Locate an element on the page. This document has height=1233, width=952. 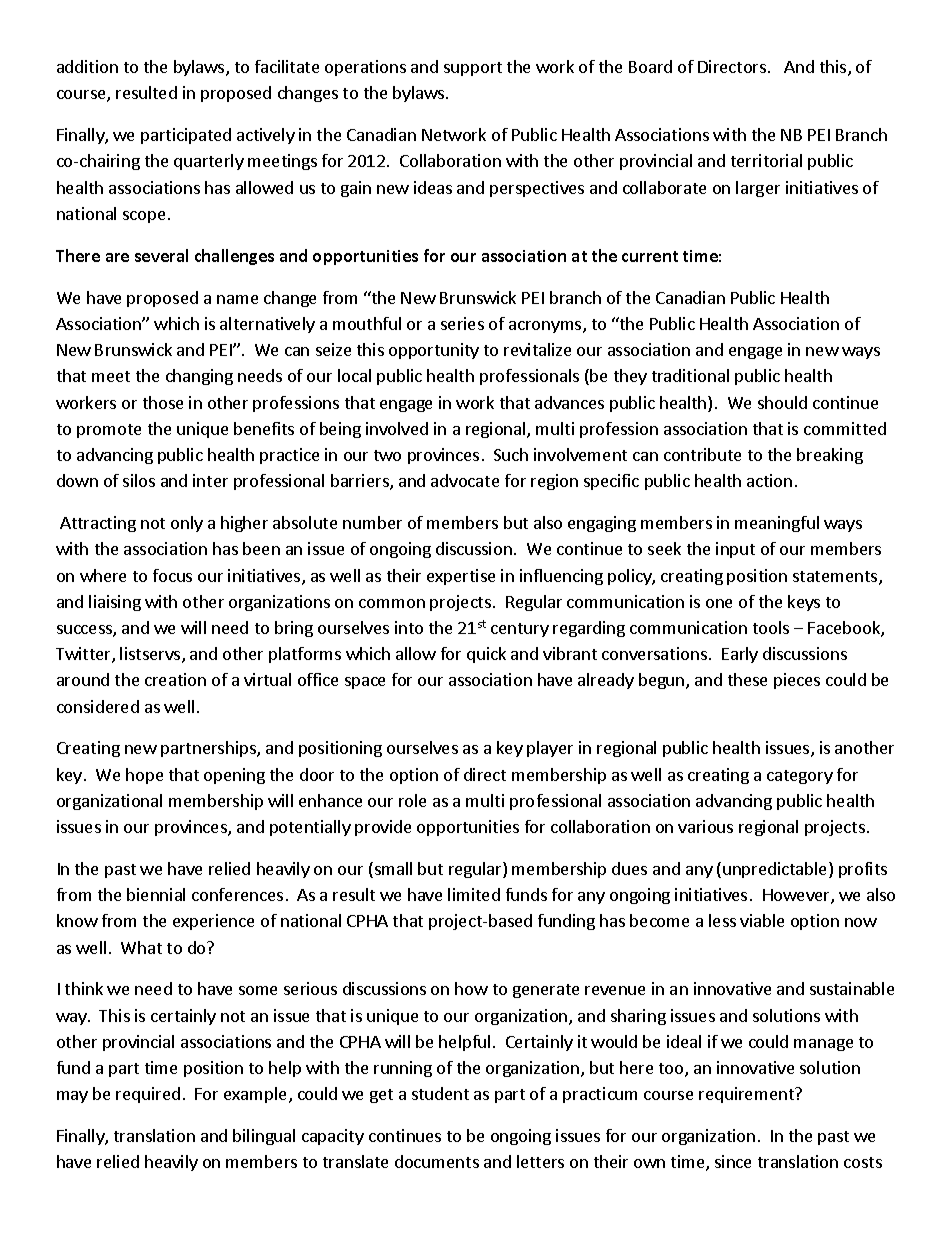
addition is located at coordinates (87, 66).
